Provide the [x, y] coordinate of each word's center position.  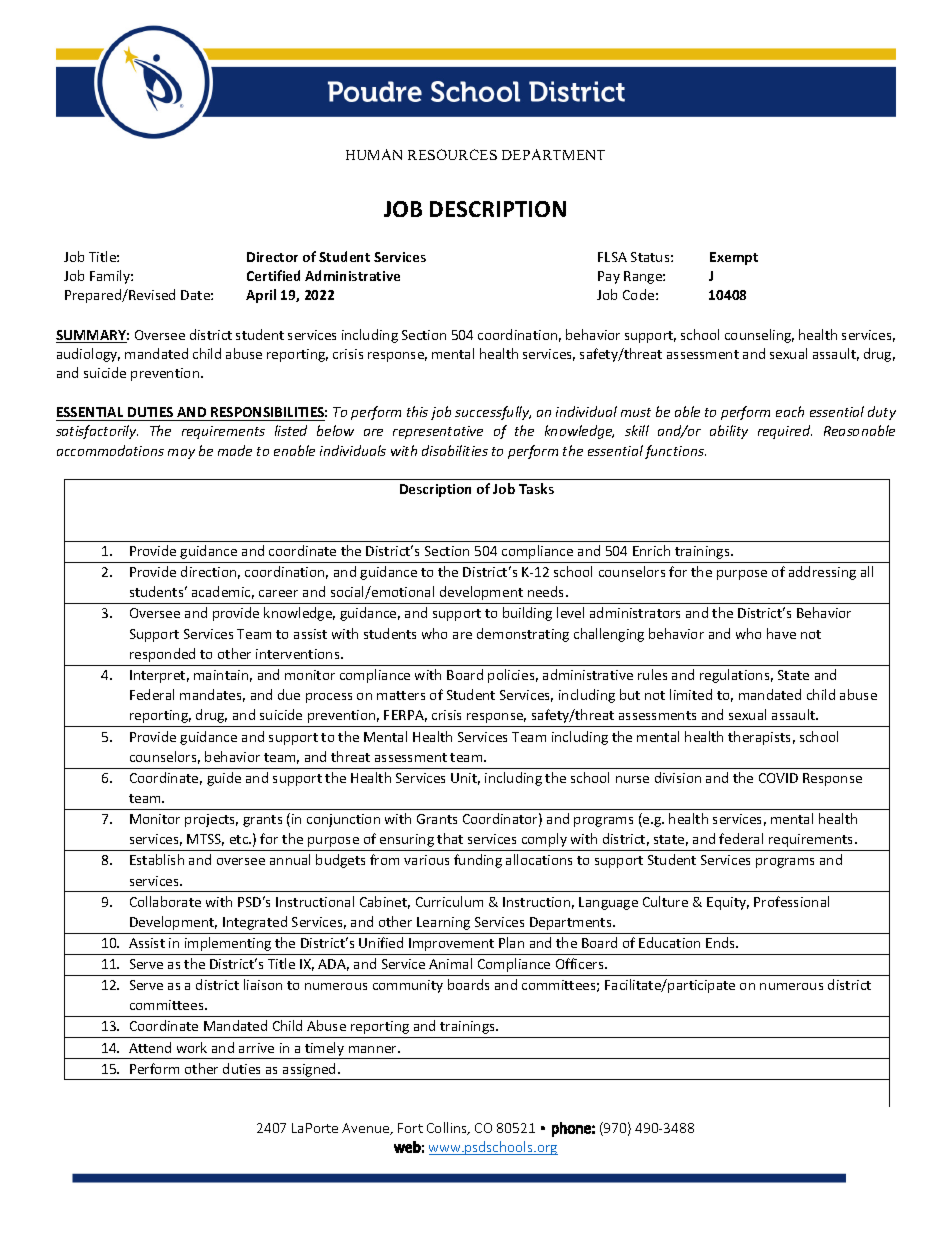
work [192, 1047]
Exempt [734, 258]
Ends [721, 942]
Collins [448, 1128]
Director [272, 257]
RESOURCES [452, 154]
